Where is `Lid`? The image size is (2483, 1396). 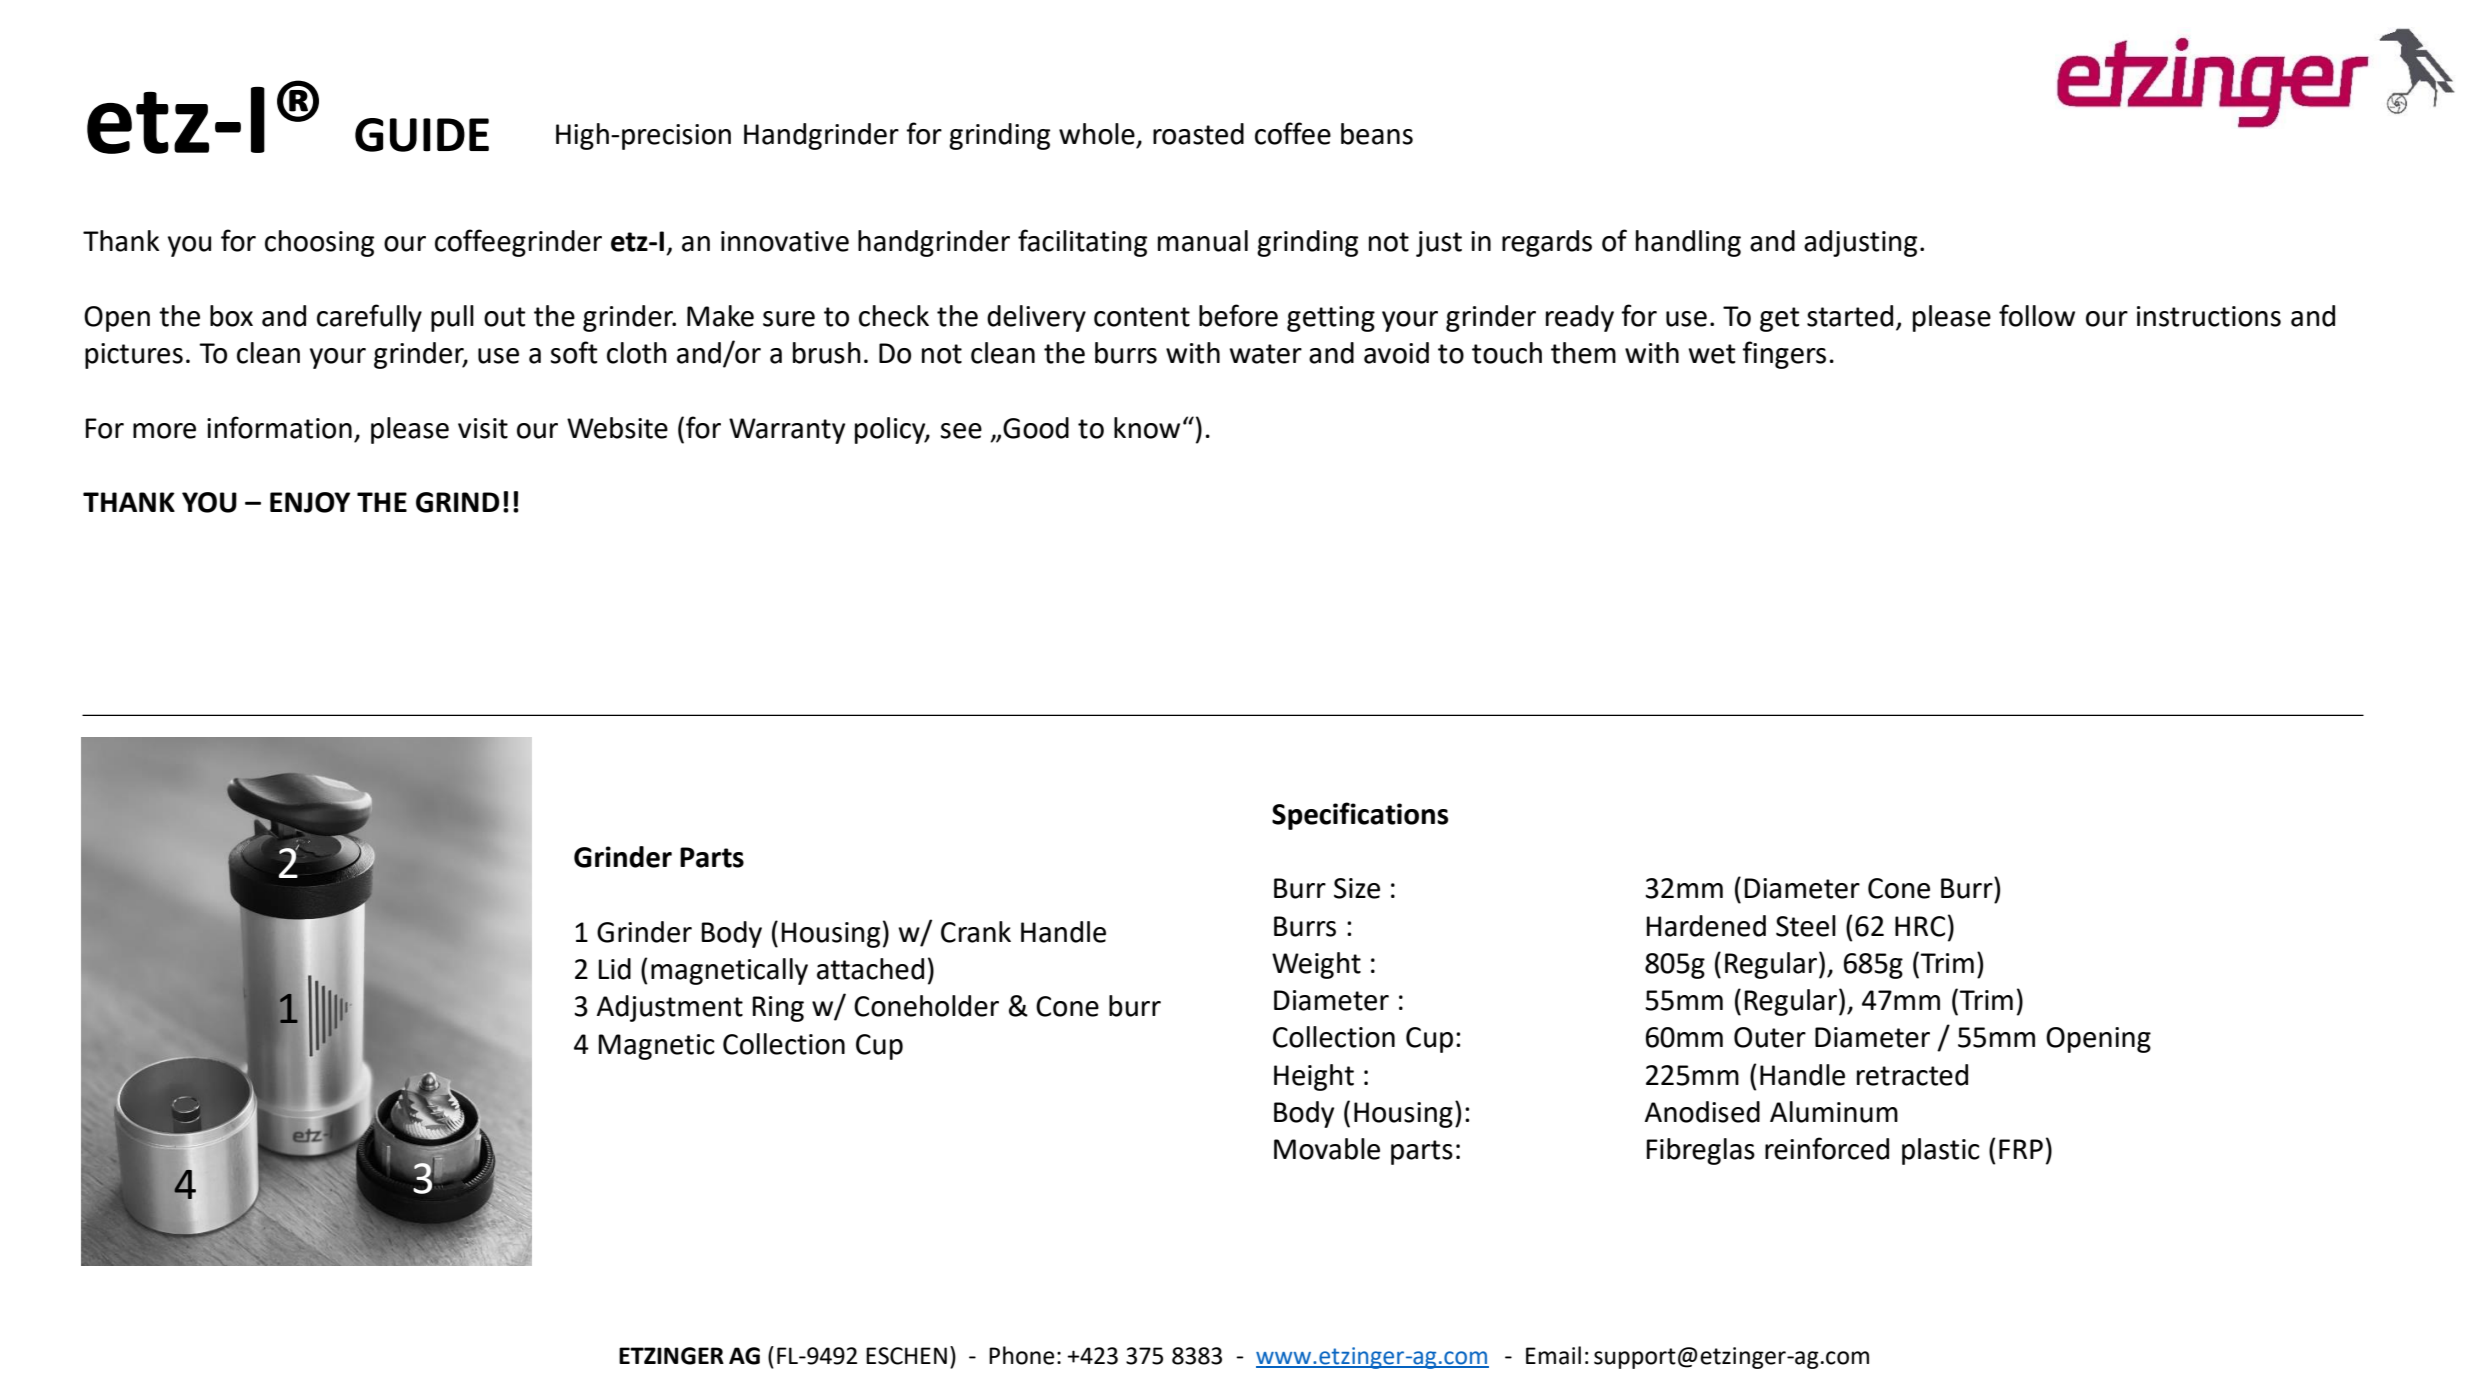 Lid is located at coordinates (615, 969).
